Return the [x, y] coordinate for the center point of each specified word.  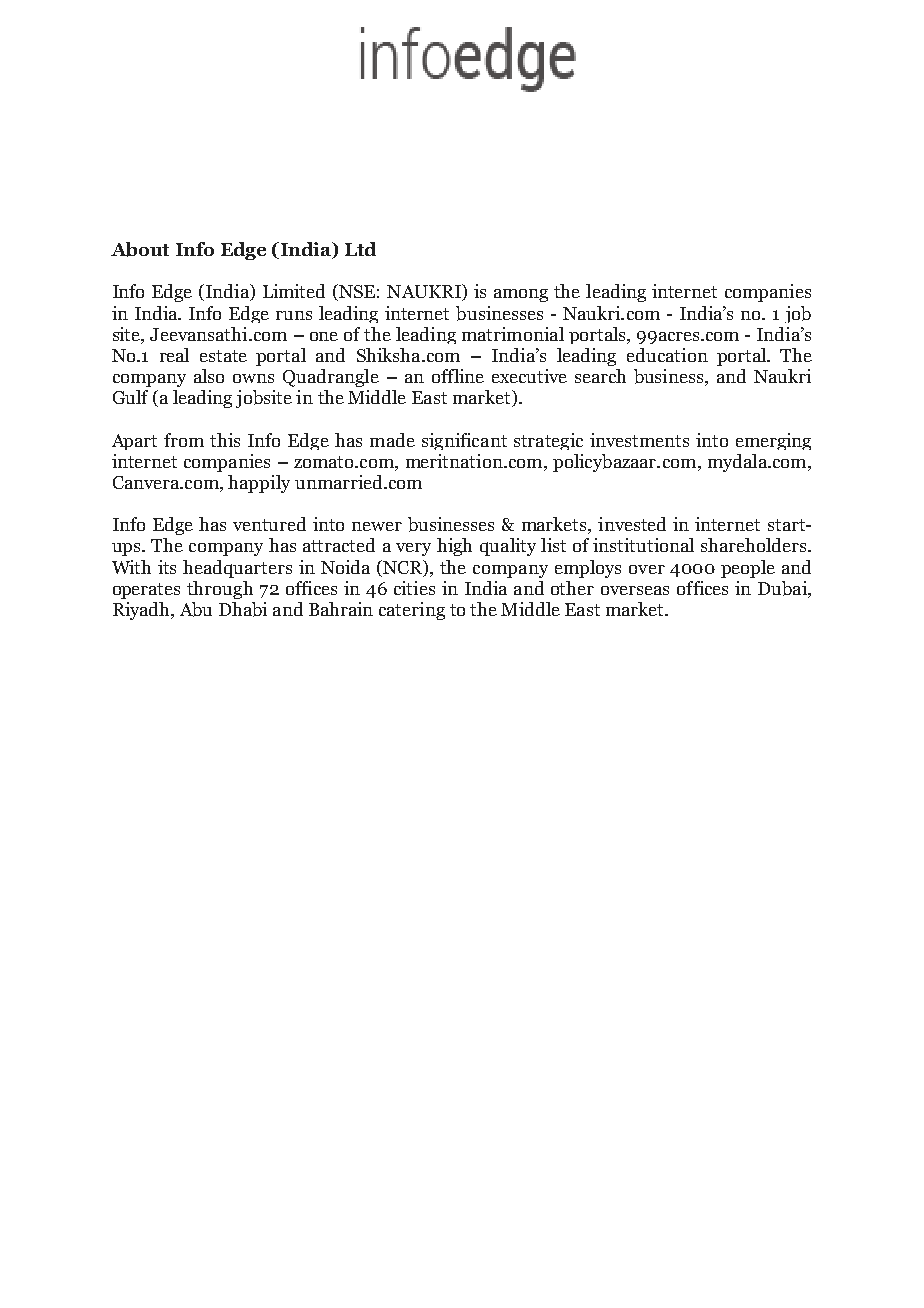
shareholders [753, 545]
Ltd [360, 249]
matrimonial [513, 334]
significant [464, 441]
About [140, 249]
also [209, 376]
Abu [196, 609]
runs [294, 315]
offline [458, 376]
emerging [773, 441]
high [454, 547]
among [521, 295]
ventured [269, 524]
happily [259, 484]
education [667, 355]
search [600, 376]
